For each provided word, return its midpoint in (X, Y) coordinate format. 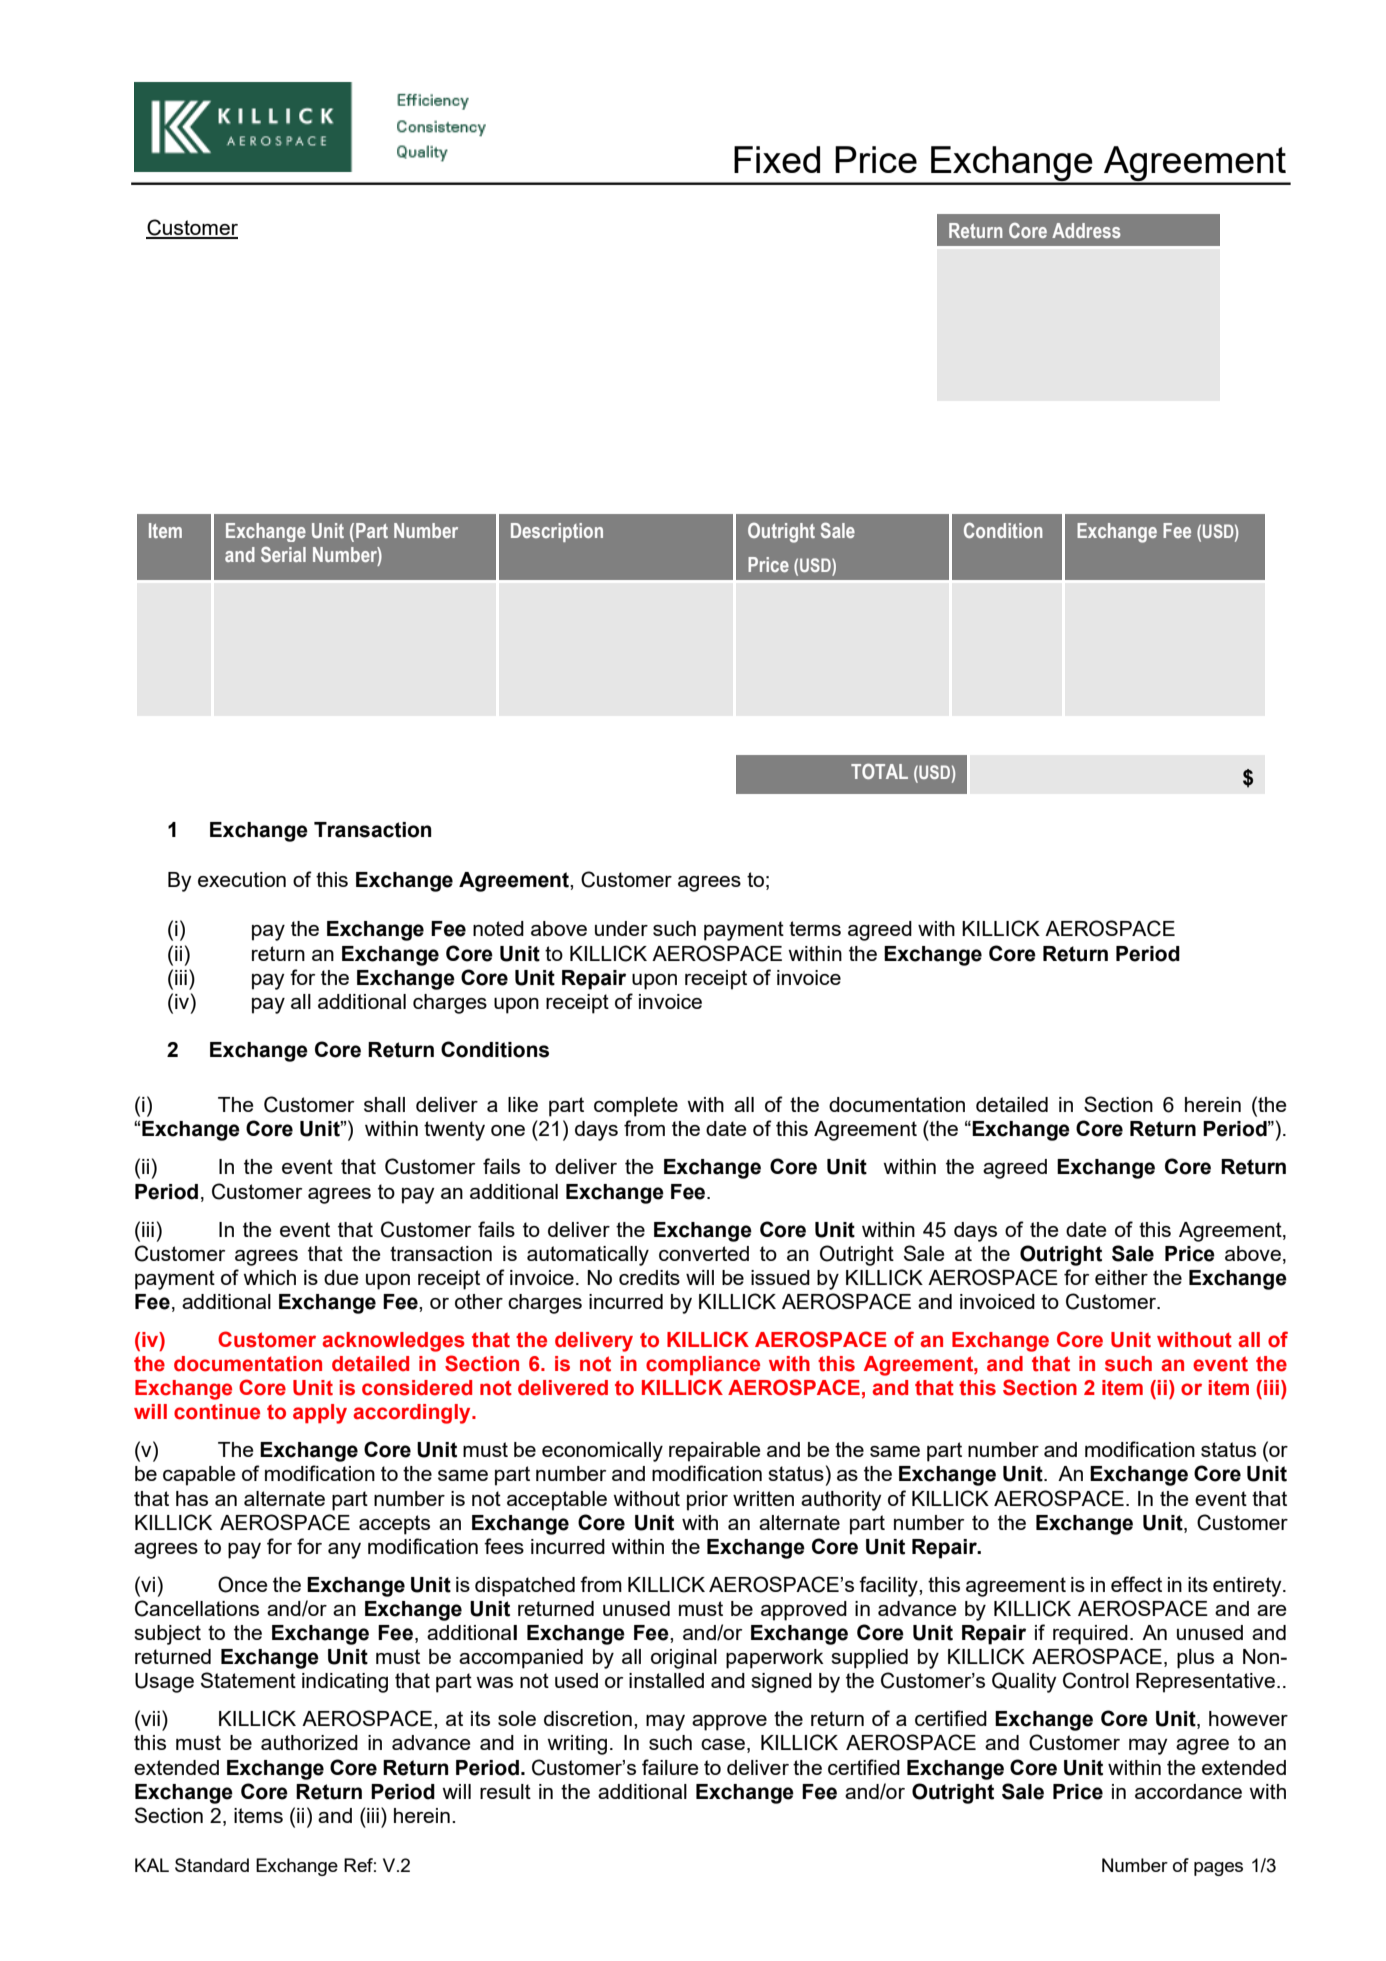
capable (199, 1476)
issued (780, 1277)
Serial (283, 554)
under (621, 928)
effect (1136, 1584)
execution (242, 879)
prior (707, 1501)
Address (1086, 230)
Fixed (777, 159)
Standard (212, 1865)
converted (704, 1253)
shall (384, 1104)
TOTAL (879, 771)
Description (557, 532)
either (1121, 1277)
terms (815, 928)
